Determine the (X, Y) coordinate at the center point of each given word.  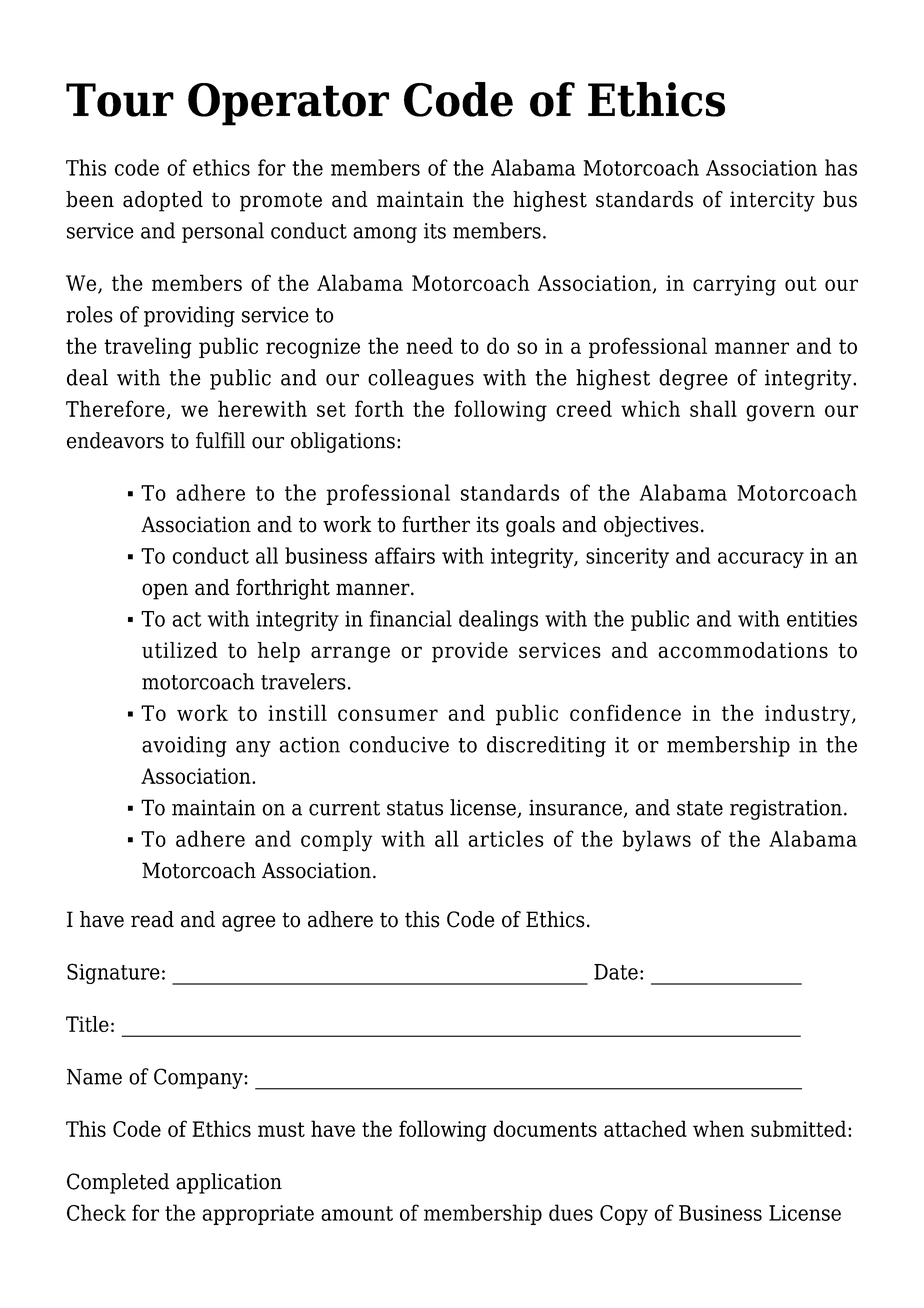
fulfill (220, 440)
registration (786, 809)
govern (780, 413)
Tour (120, 100)
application (229, 1183)
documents (545, 1128)
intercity (772, 201)
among (385, 235)
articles (506, 838)
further (436, 524)
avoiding (184, 746)
